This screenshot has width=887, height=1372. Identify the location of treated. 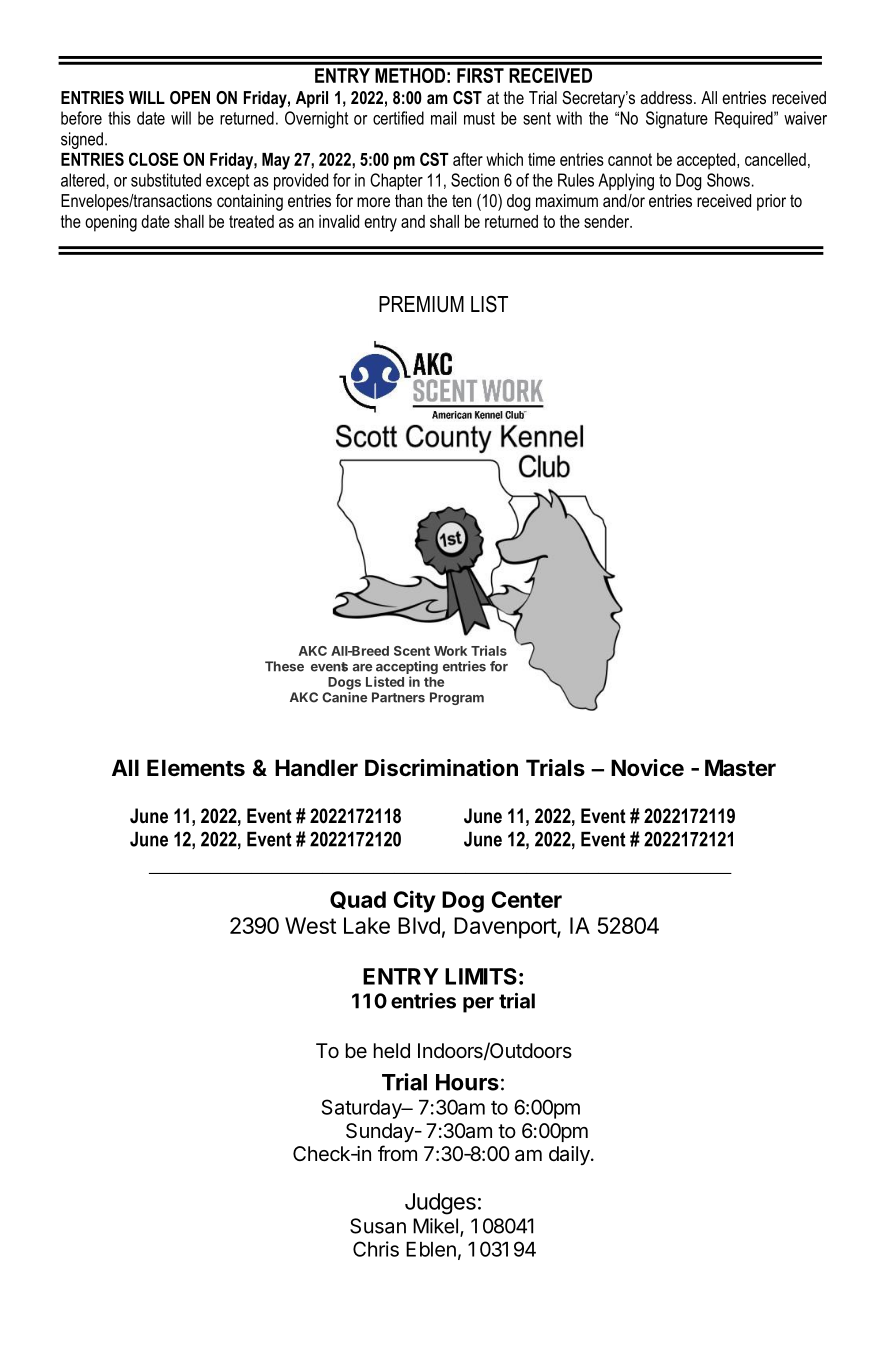
(251, 221).
